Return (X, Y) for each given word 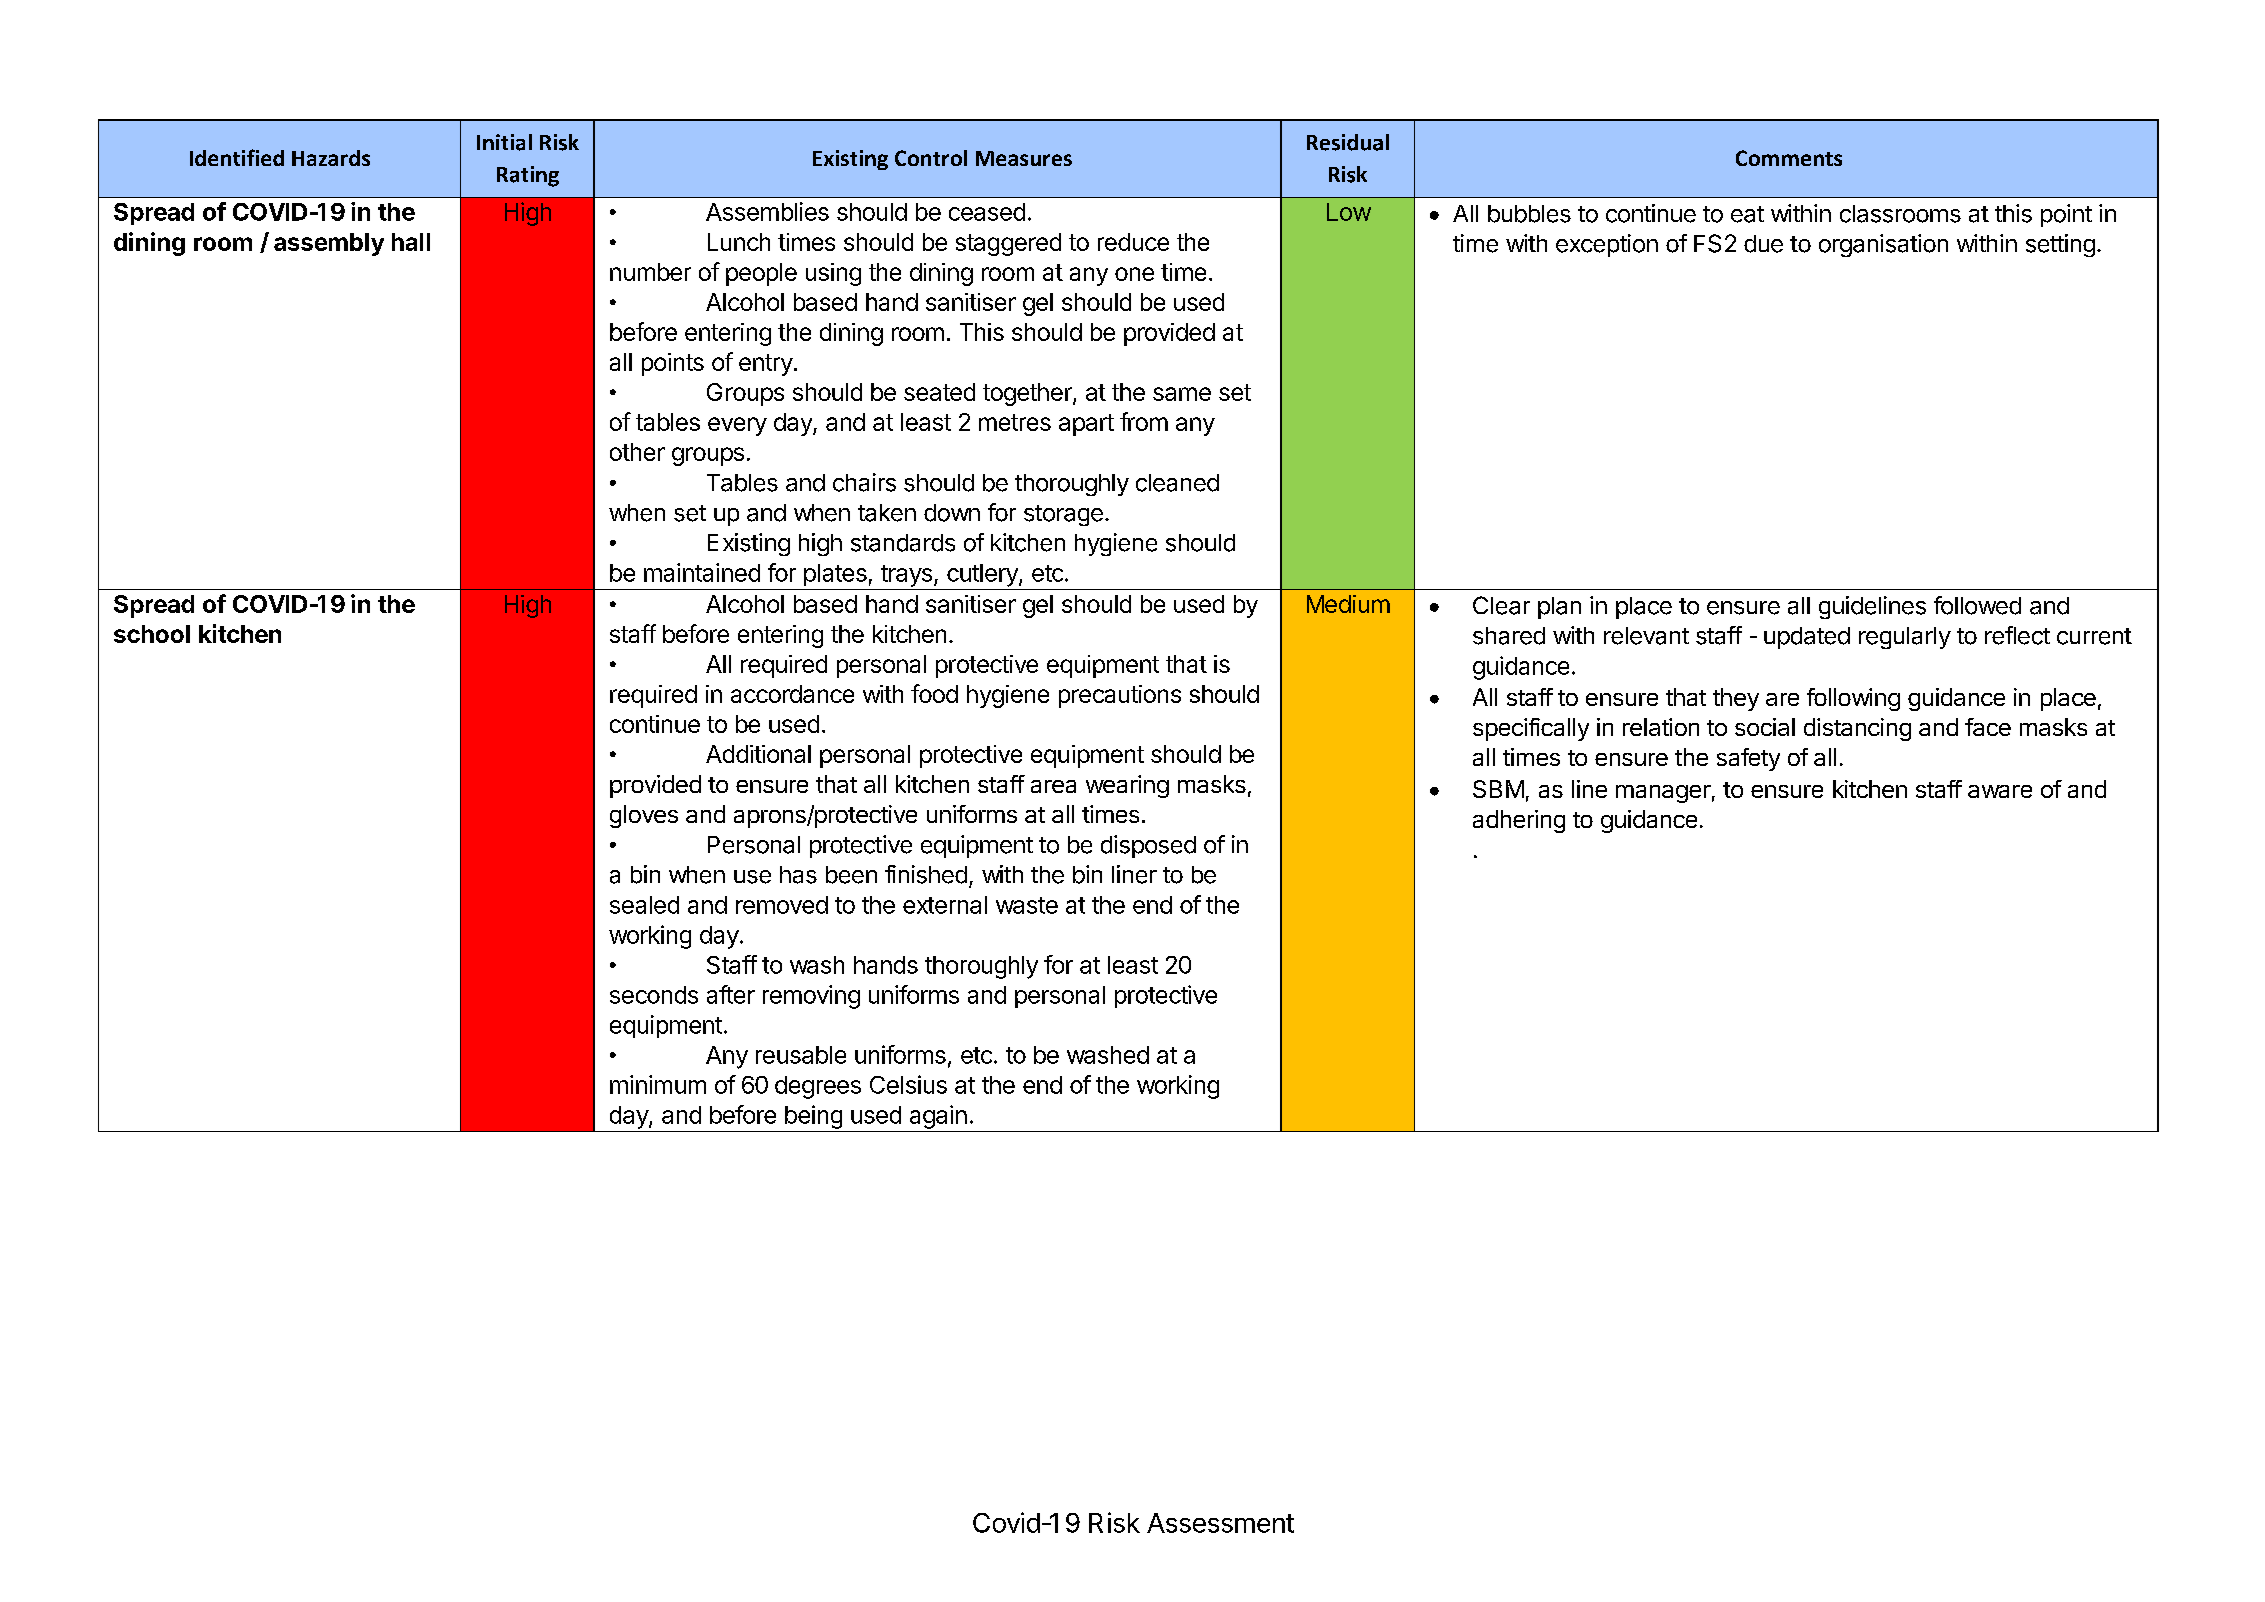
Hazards (331, 158)
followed (1977, 605)
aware (2000, 791)
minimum (658, 1084)
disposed (1148, 846)
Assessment (1220, 1523)
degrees (818, 1087)
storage (1063, 515)
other (637, 452)
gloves (644, 816)
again (938, 1117)
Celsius (908, 1084)
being (813, 1117)
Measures (1024, 158)
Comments (1789, 158)
